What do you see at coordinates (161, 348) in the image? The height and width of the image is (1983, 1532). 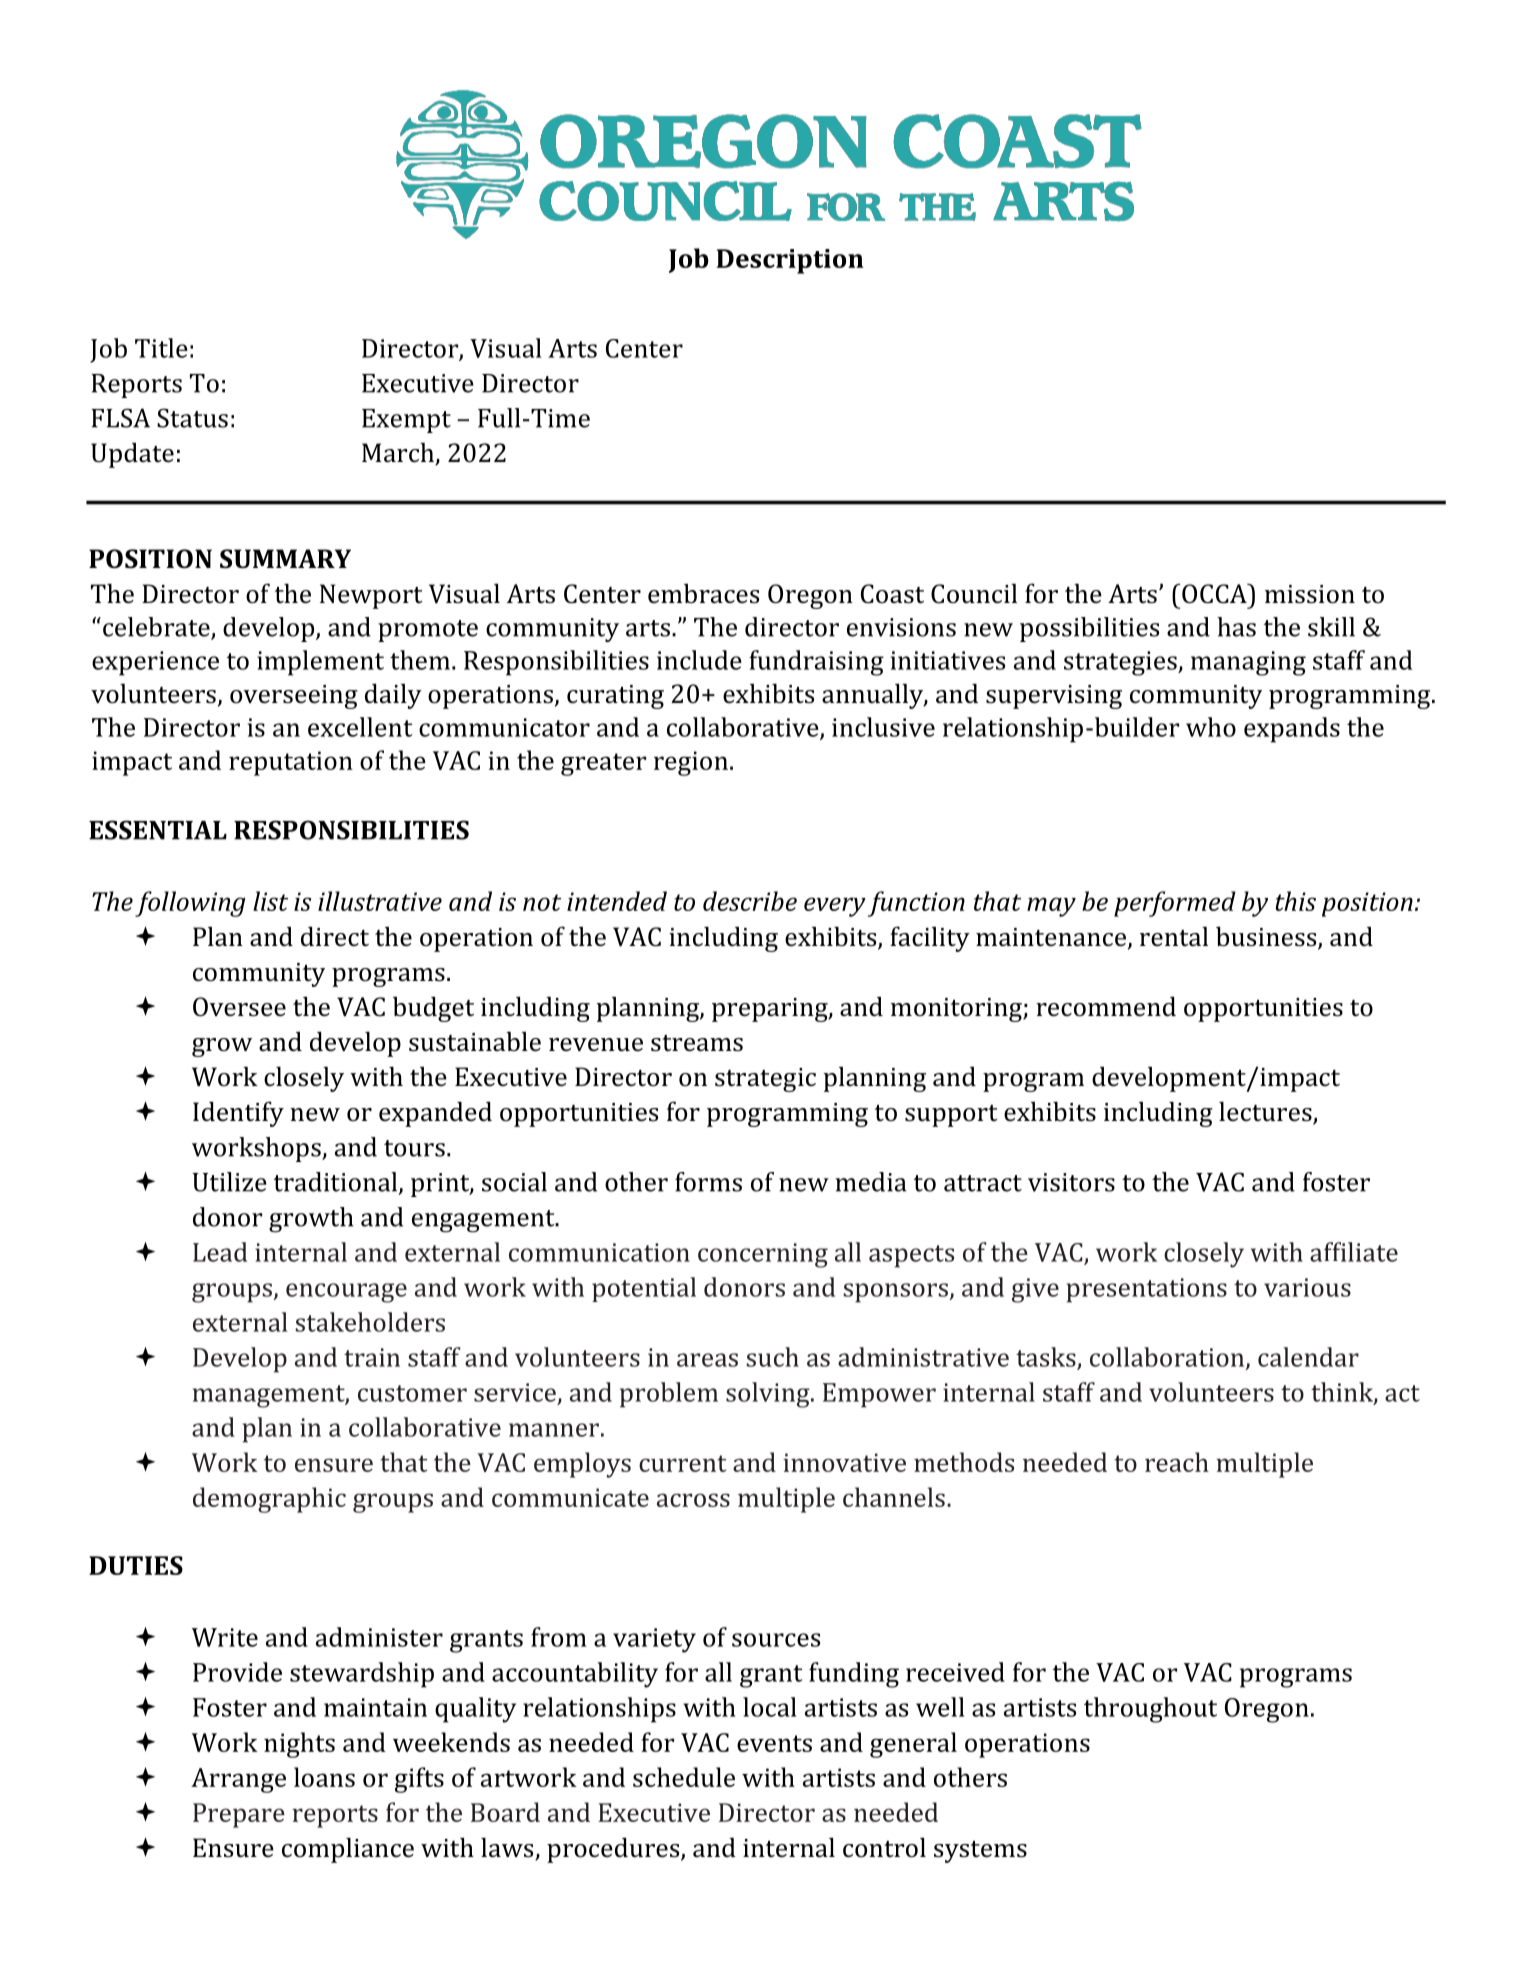 I see `Title` at bounding box center [161, 348].
